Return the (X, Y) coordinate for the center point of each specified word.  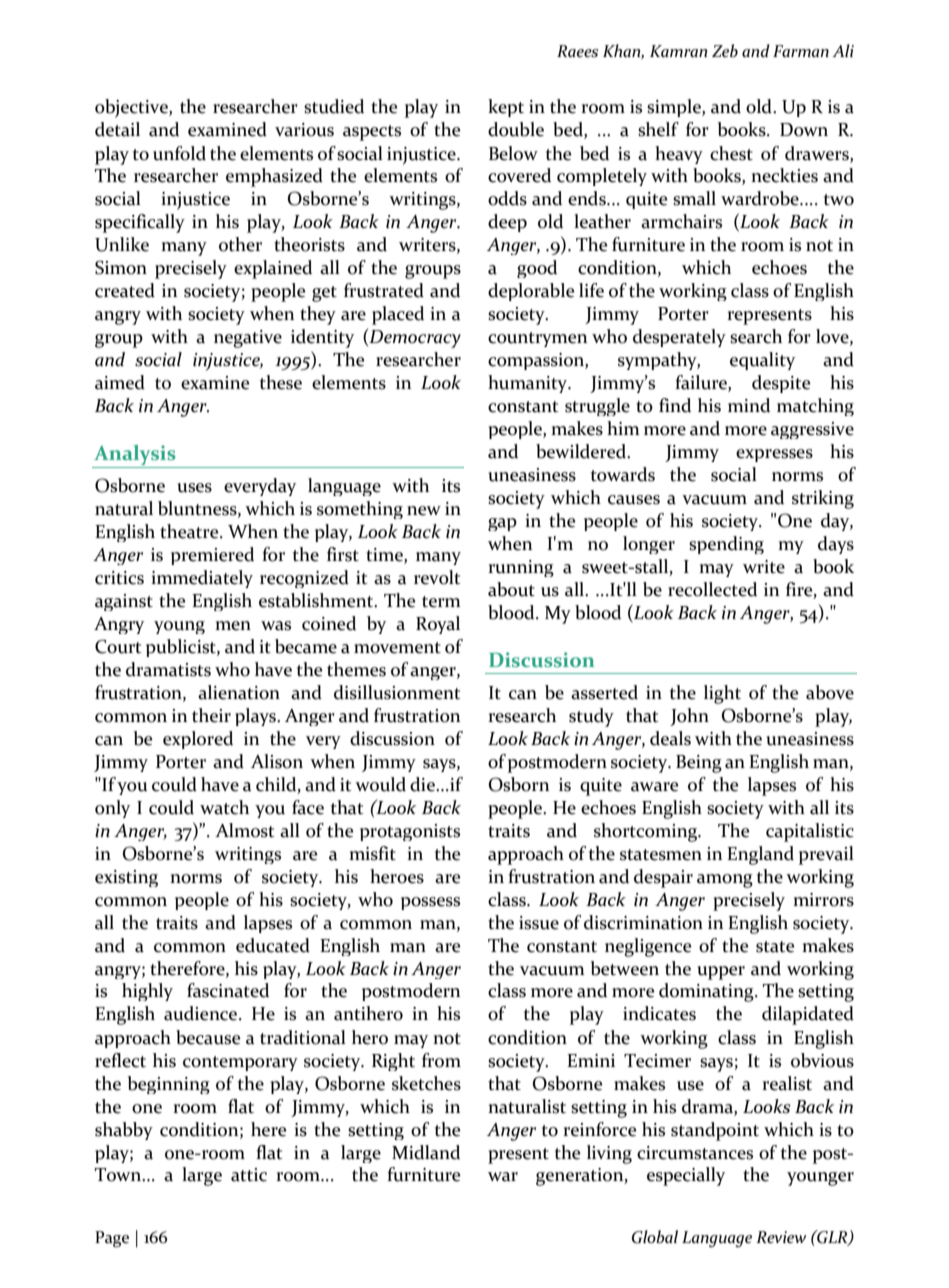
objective (132, 108)
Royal (438, 625)
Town (119, 1175)
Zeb (725, 50)
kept (506, 108)
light (722, 694)
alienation (239, 692)
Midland (426, 1152)
